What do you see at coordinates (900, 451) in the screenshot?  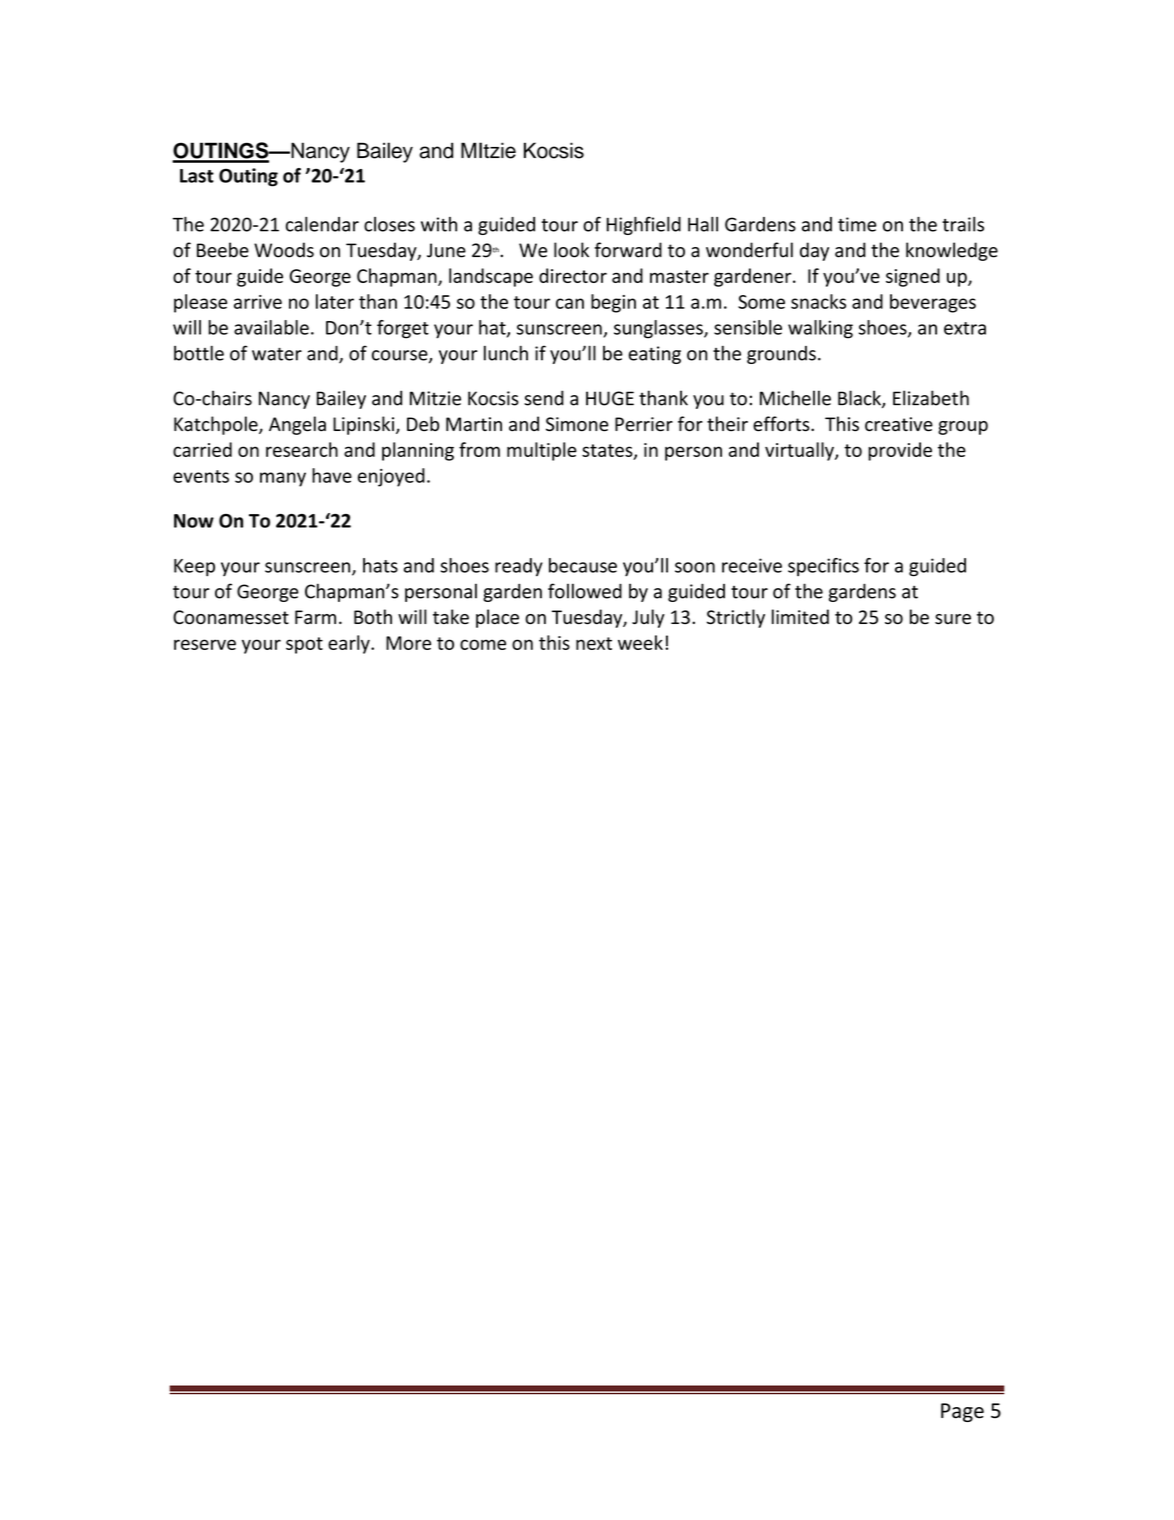 I see `provide` at bounding box center [900, 451].
